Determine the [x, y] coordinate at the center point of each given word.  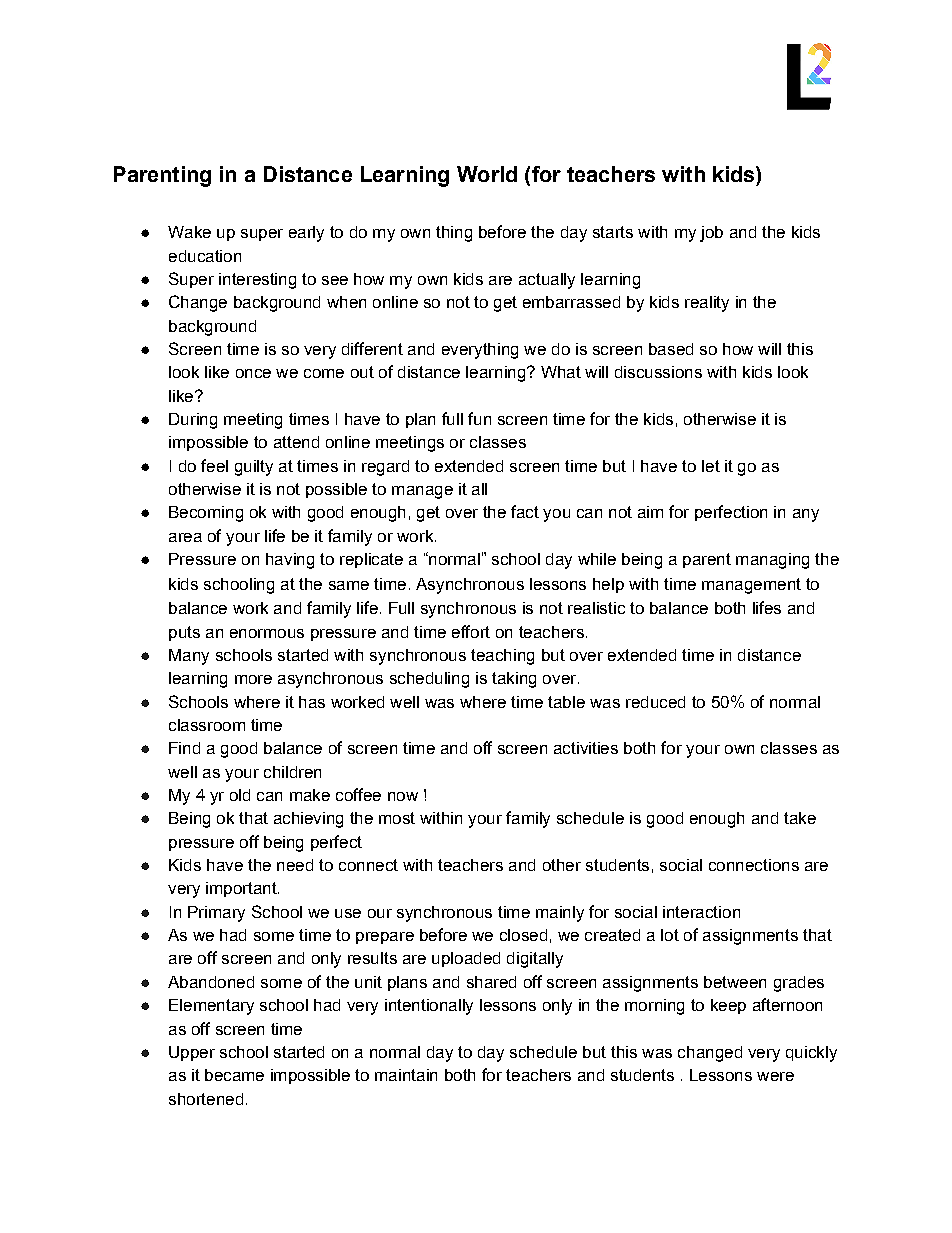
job [711, 234]
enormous [267, 633]
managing [772, 561]
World [487, 174]
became [234, 1075]
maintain [406, 1075]
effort [471, 631]
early [306, 234]
